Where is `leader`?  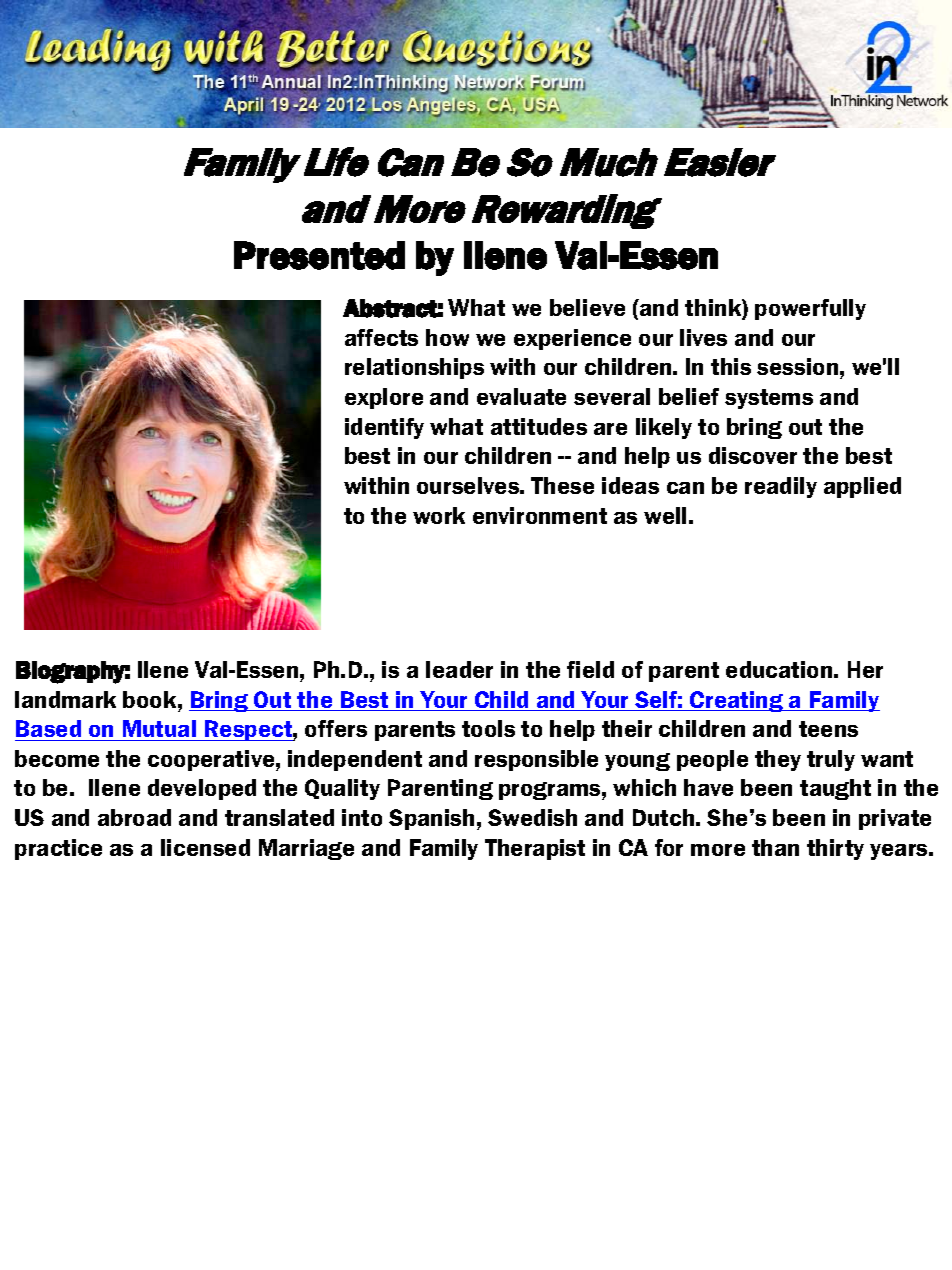
leader is located at coordinates (459, 669).
